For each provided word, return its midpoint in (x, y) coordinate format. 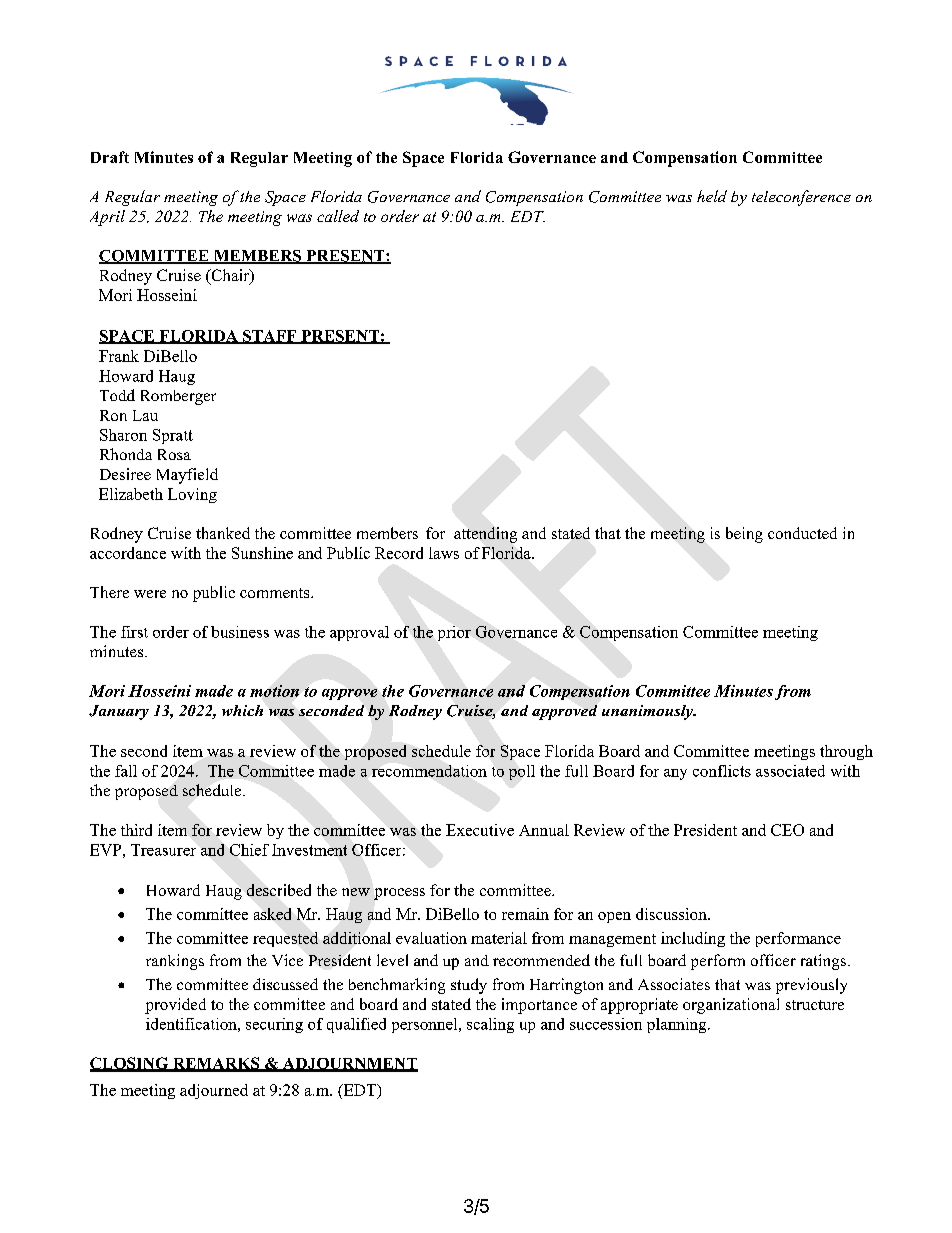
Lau (145, 415)
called (338, 216)
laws (444, 553)
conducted (802, 533)
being (744, 535)
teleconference (801, 198)
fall (126, 771)
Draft (110, 157)
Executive (480, 830)
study (469, 986)
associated (790, 771)
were (150, 594)
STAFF (270, 337)
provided (175, 1006)
